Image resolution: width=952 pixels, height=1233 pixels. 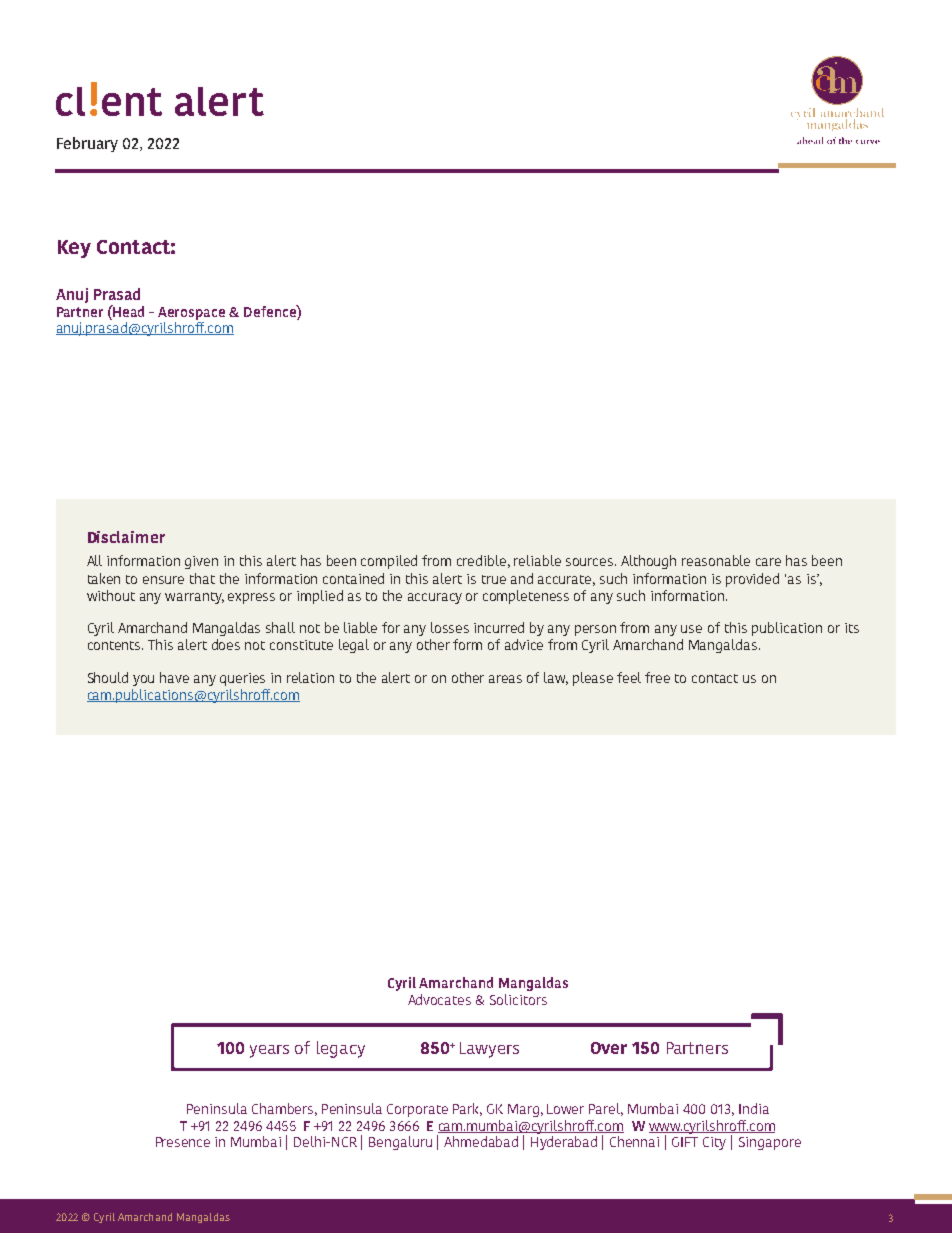 I want to click on care, so click(x=768, y=562).
